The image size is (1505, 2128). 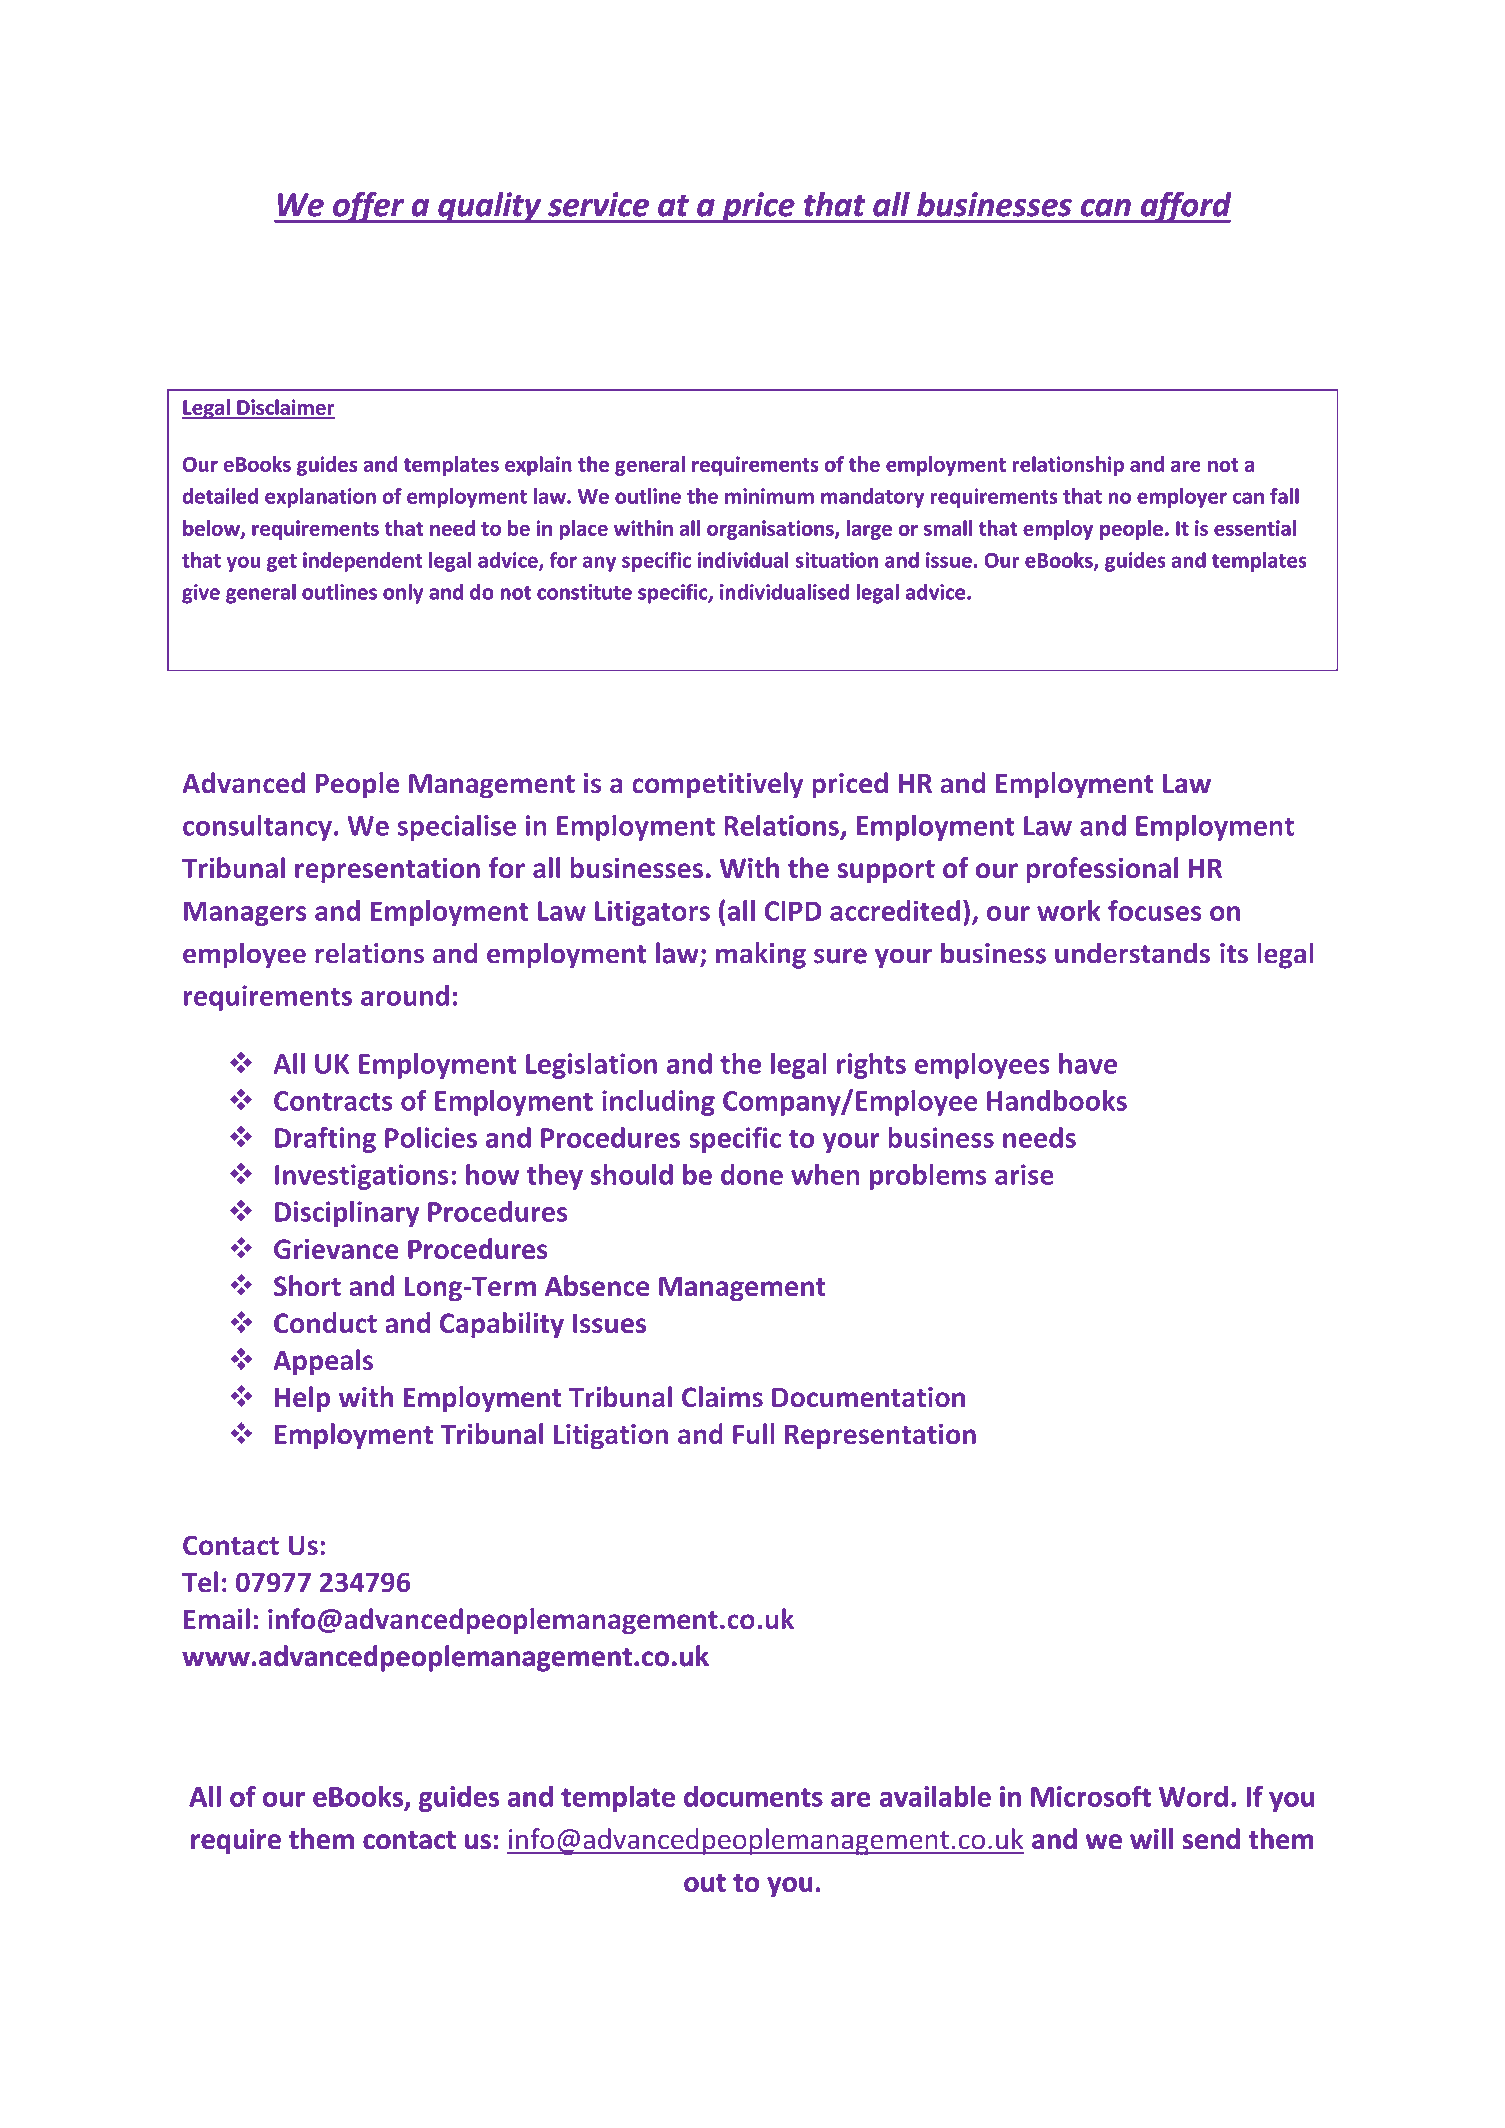 What do you see at coordinates (836, 560) in the image?
I see `situation` at bounding box center [836, 560].
